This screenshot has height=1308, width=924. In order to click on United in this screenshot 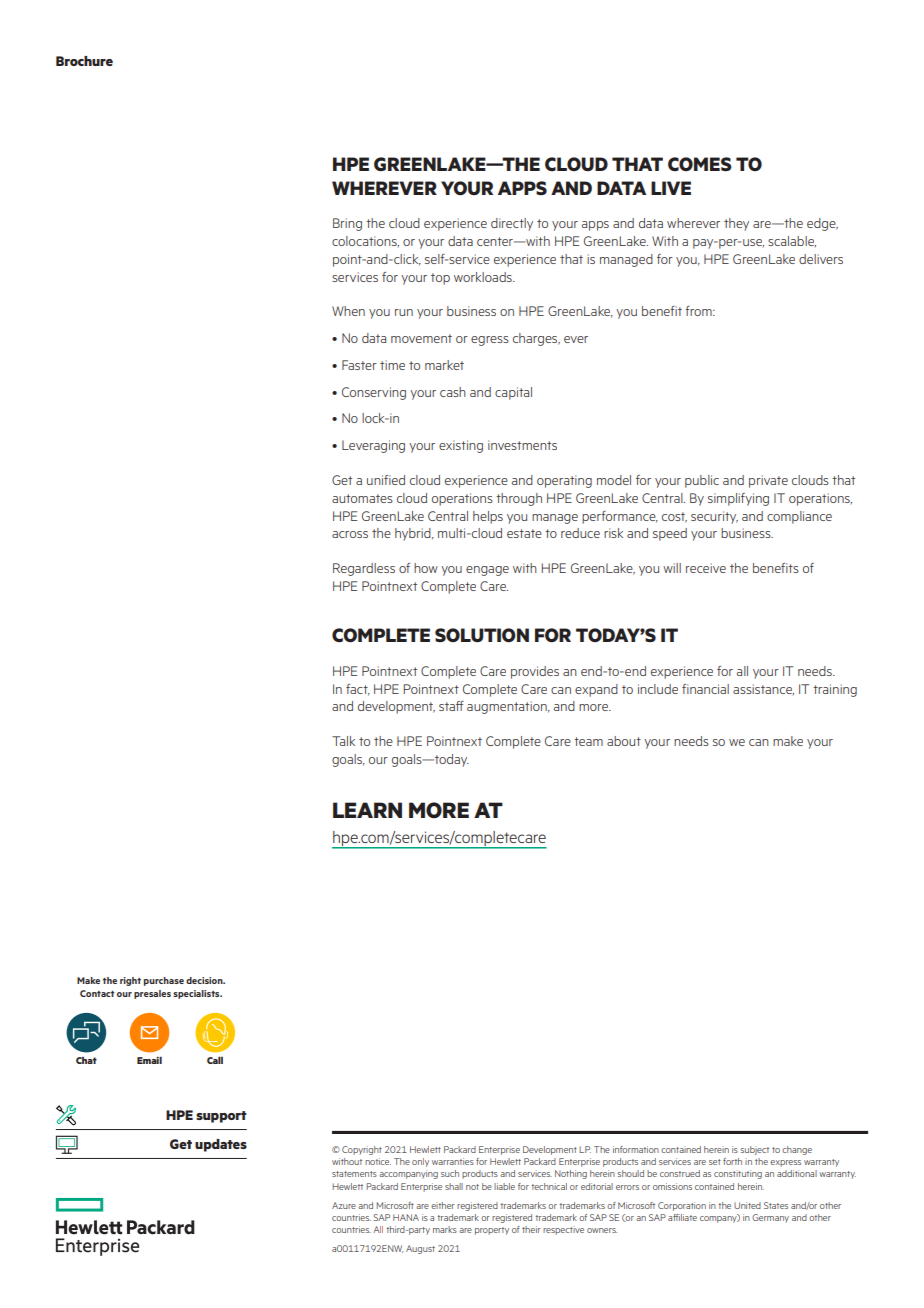, I will do `click(747, 1205)`.
